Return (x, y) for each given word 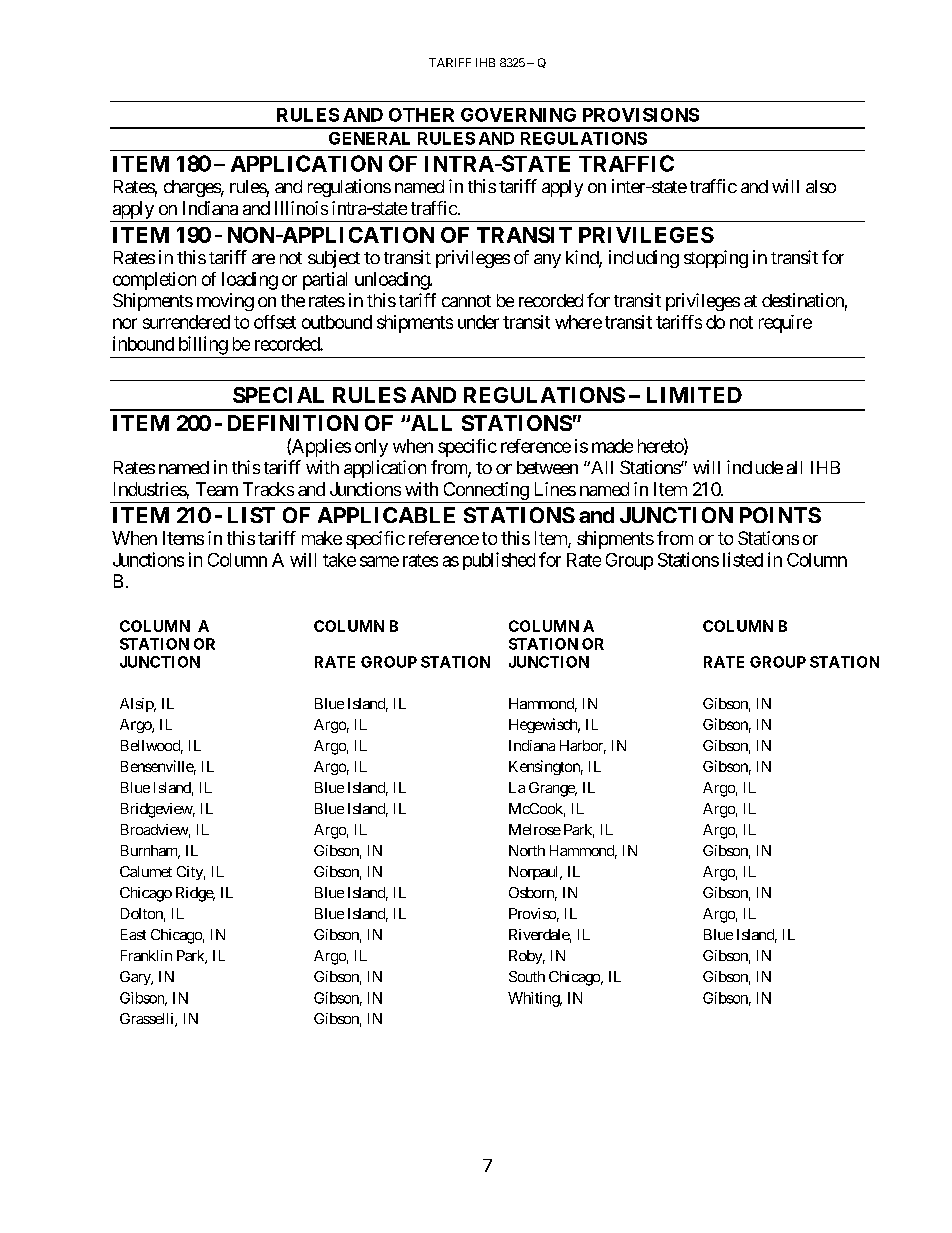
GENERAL (369, 138)
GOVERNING (518, 115)
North (527, 850)
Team (217, 489)
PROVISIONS (641, 115)
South (527, 976)
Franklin (146, 955)
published (499, 561)
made (612, 446)
